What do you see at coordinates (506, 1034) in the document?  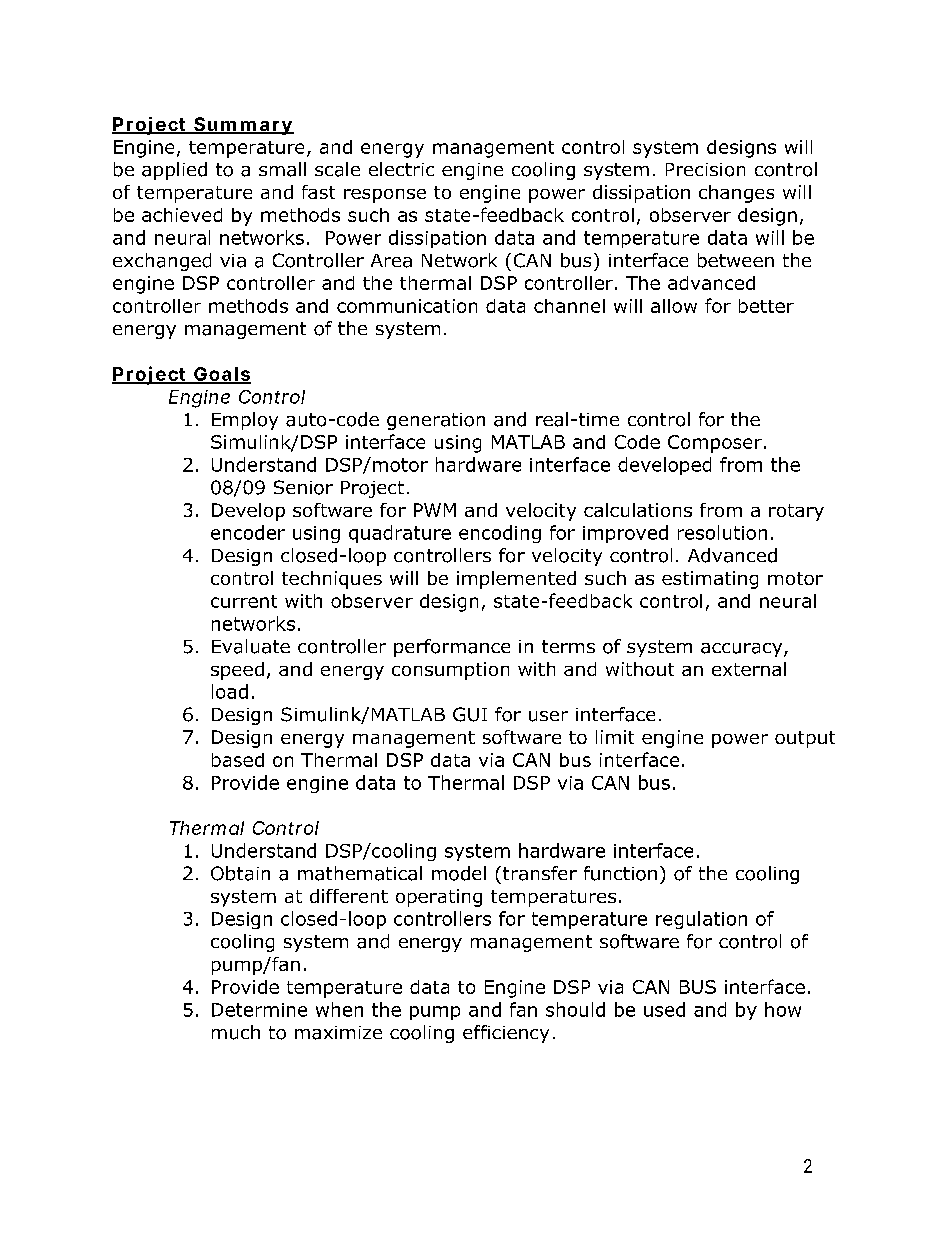 I see `efficiency` at bounding box center [506, 1034].
